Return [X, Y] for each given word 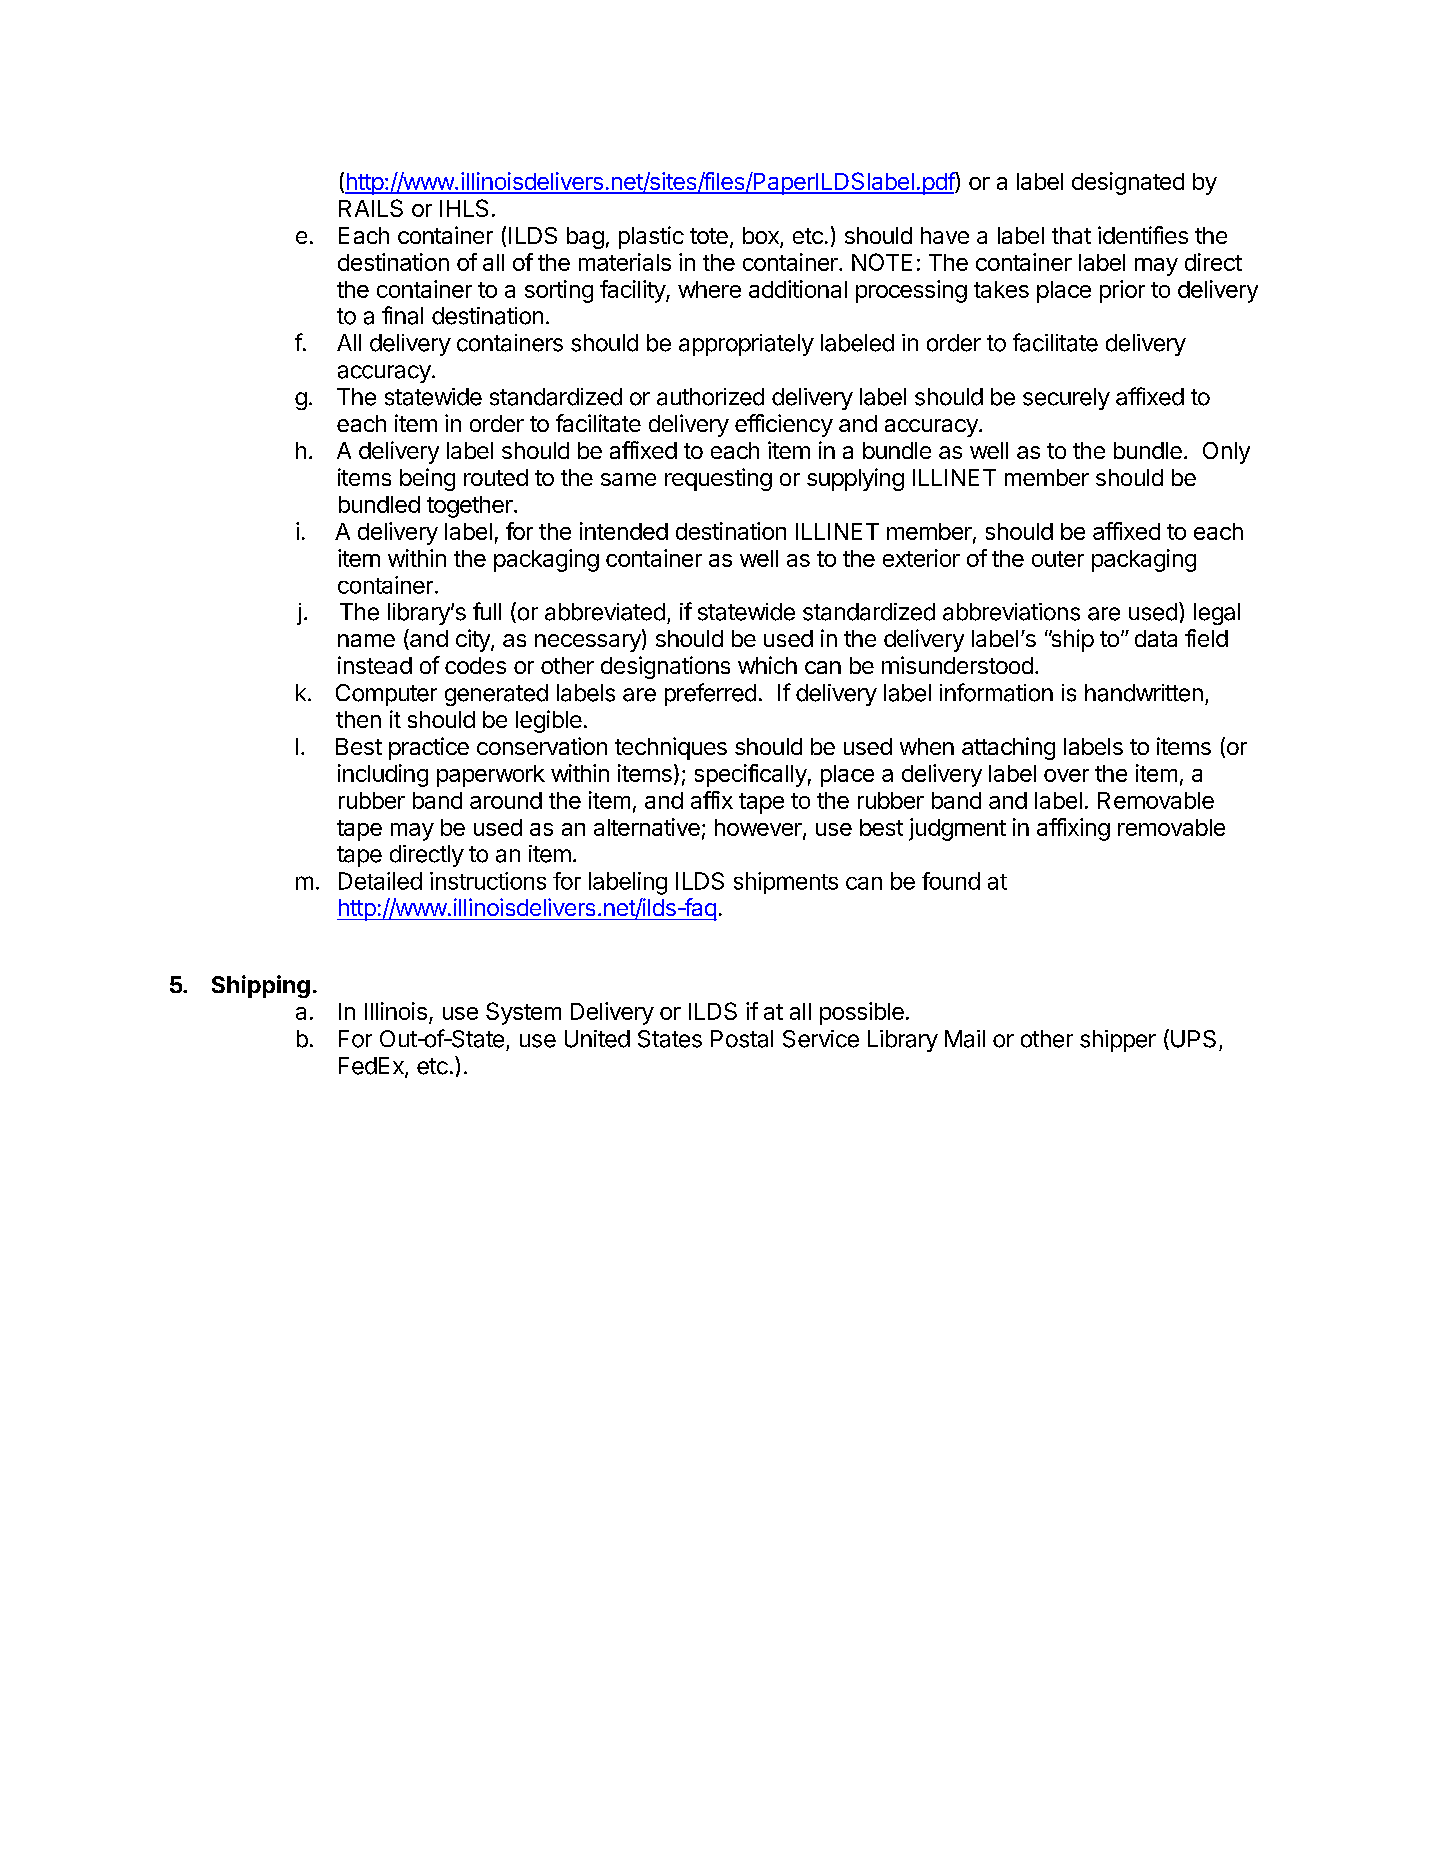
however [759, 829]
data [1156, 638]
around [506, 800]
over [1066, 775]
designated [1128, 183]
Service [821, 1039]
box [762, 237]
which [767, 665]
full [487, 611]
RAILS [371, 208]
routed [496, 477]
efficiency [784, 425]
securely [1066, 399]
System [523, 1013]
